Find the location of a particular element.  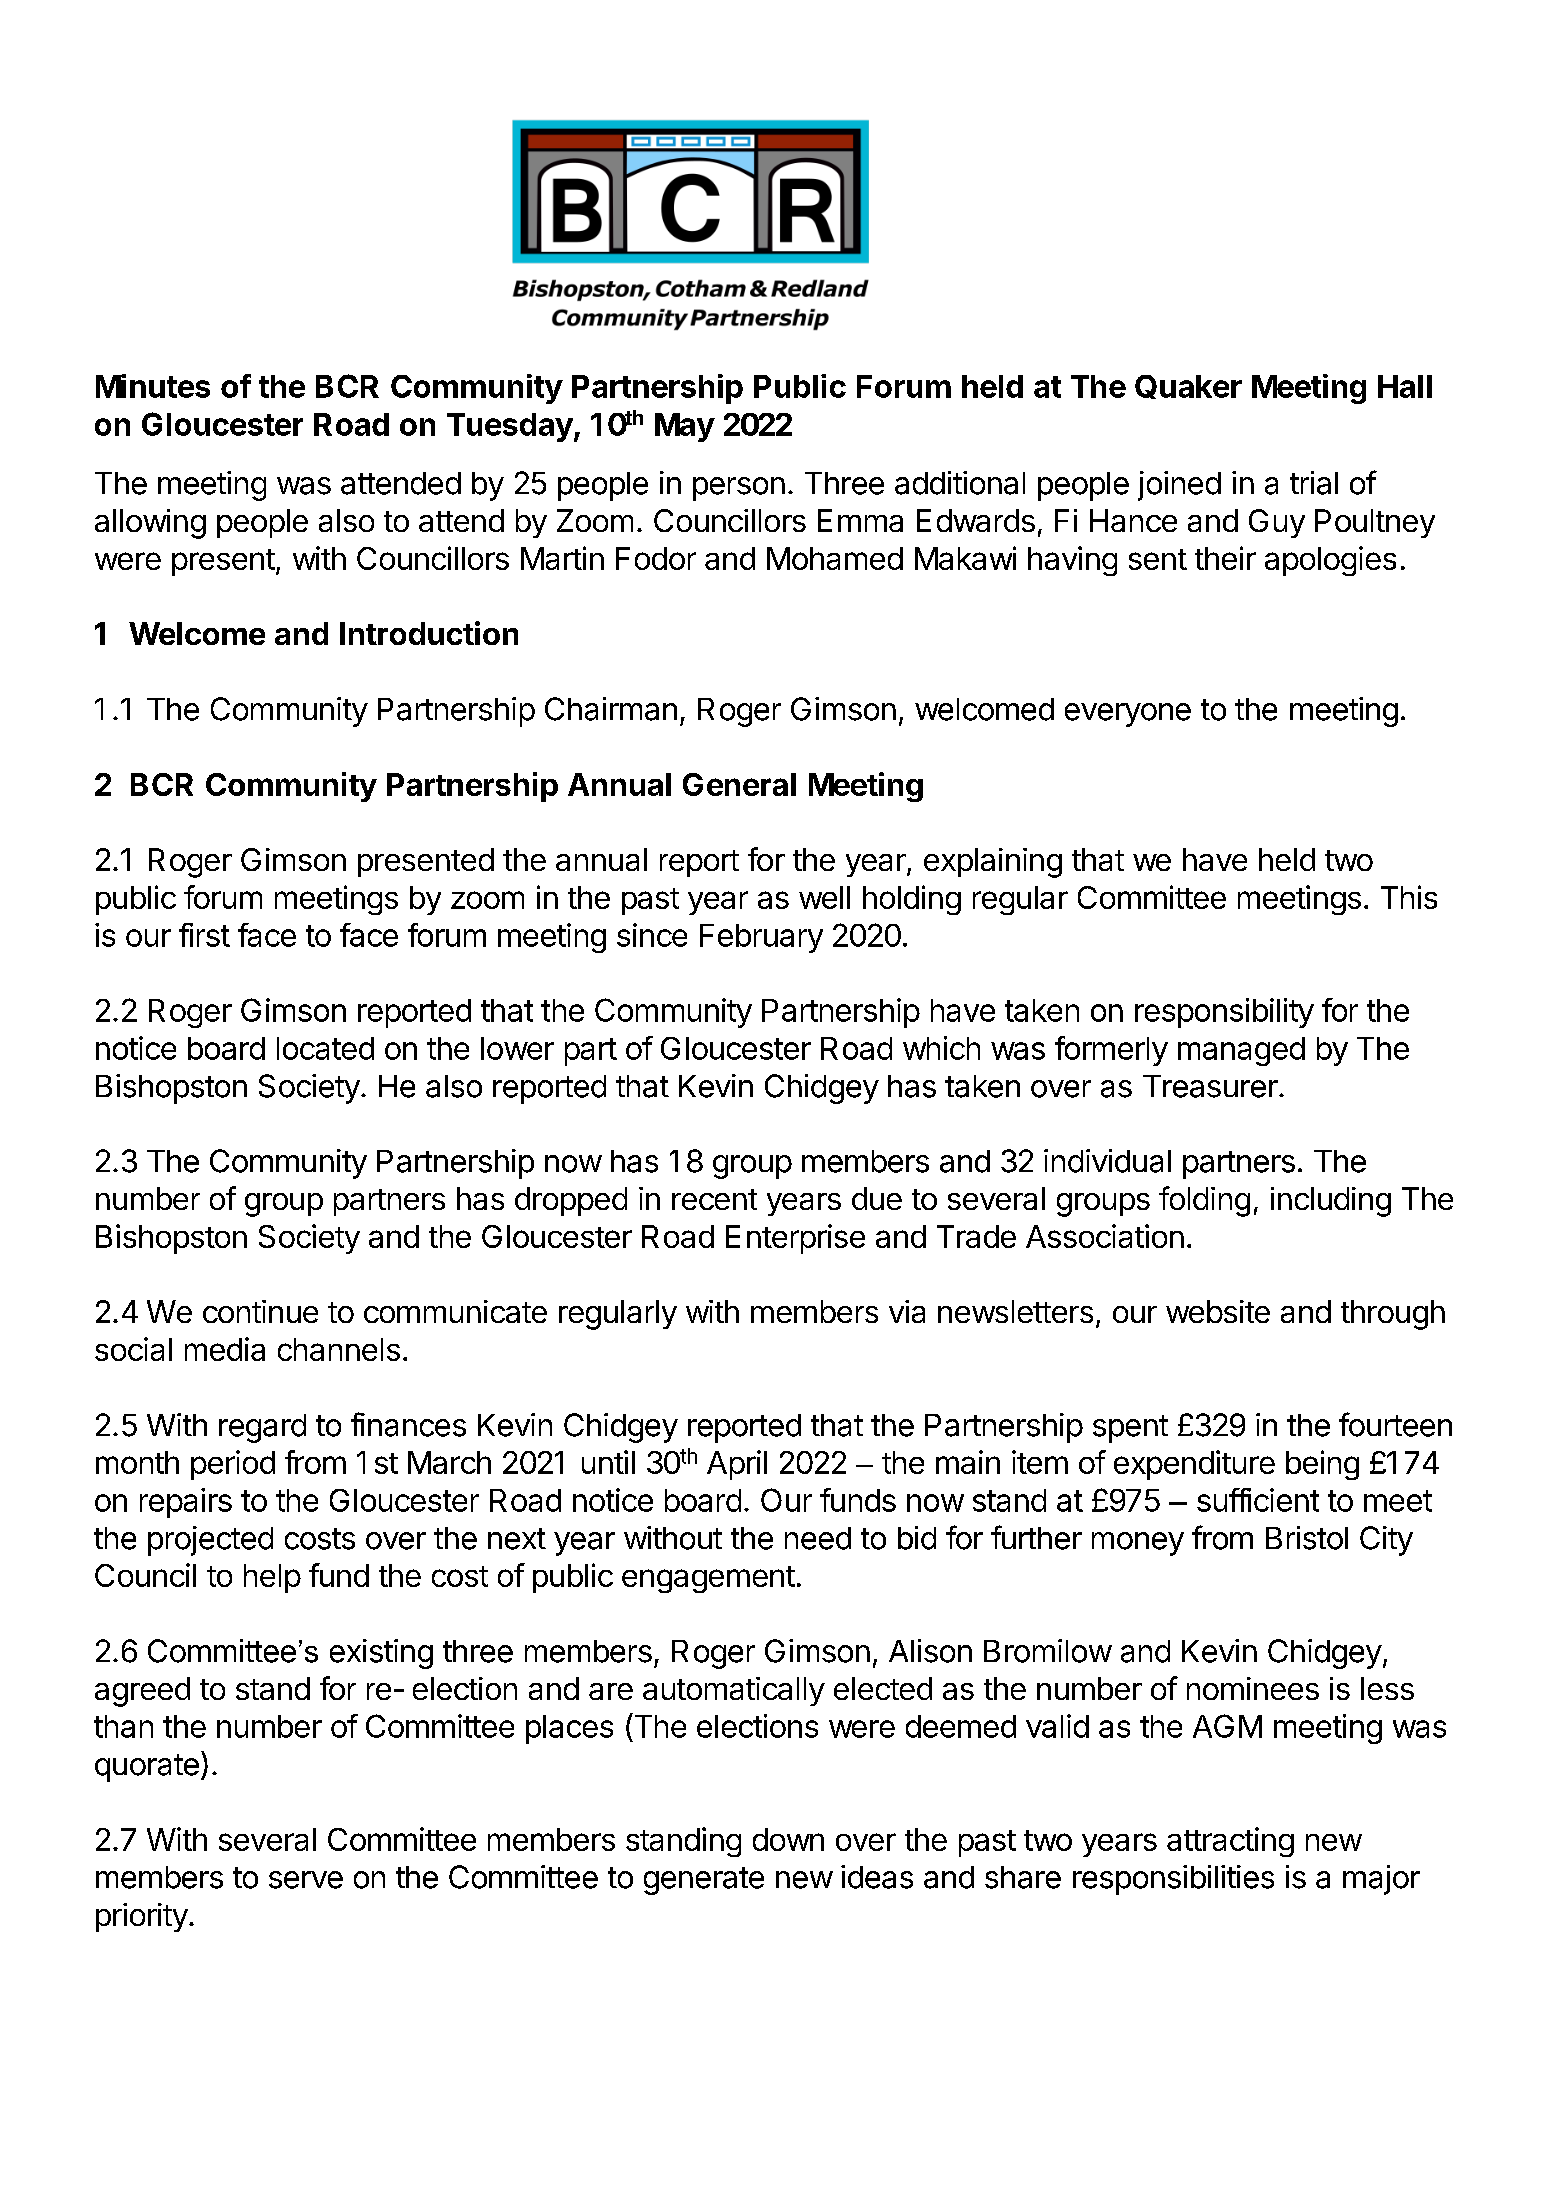

serve is located at coordinates (306, 1880).
